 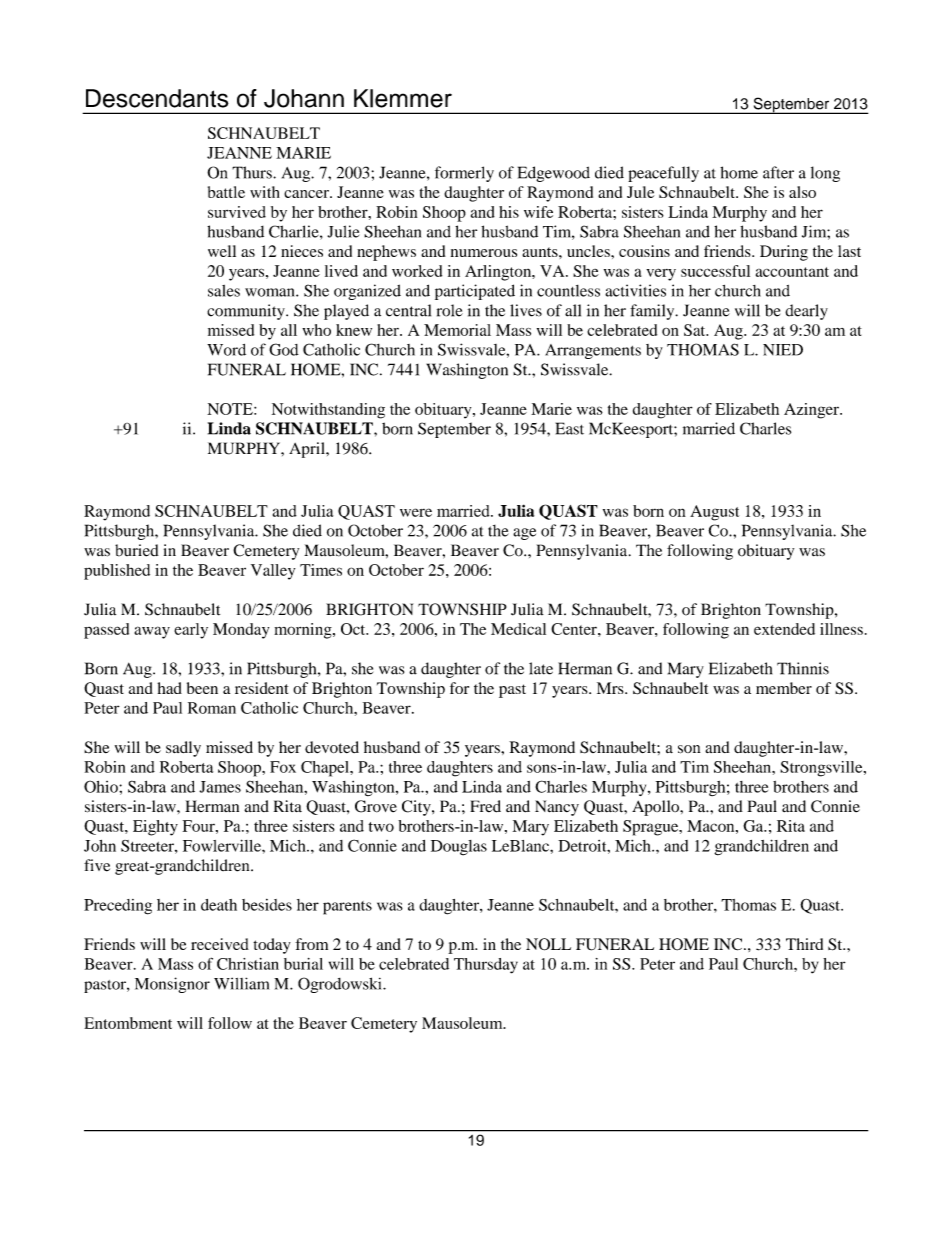 I want to click on buried, so click(x=137, y=550).
